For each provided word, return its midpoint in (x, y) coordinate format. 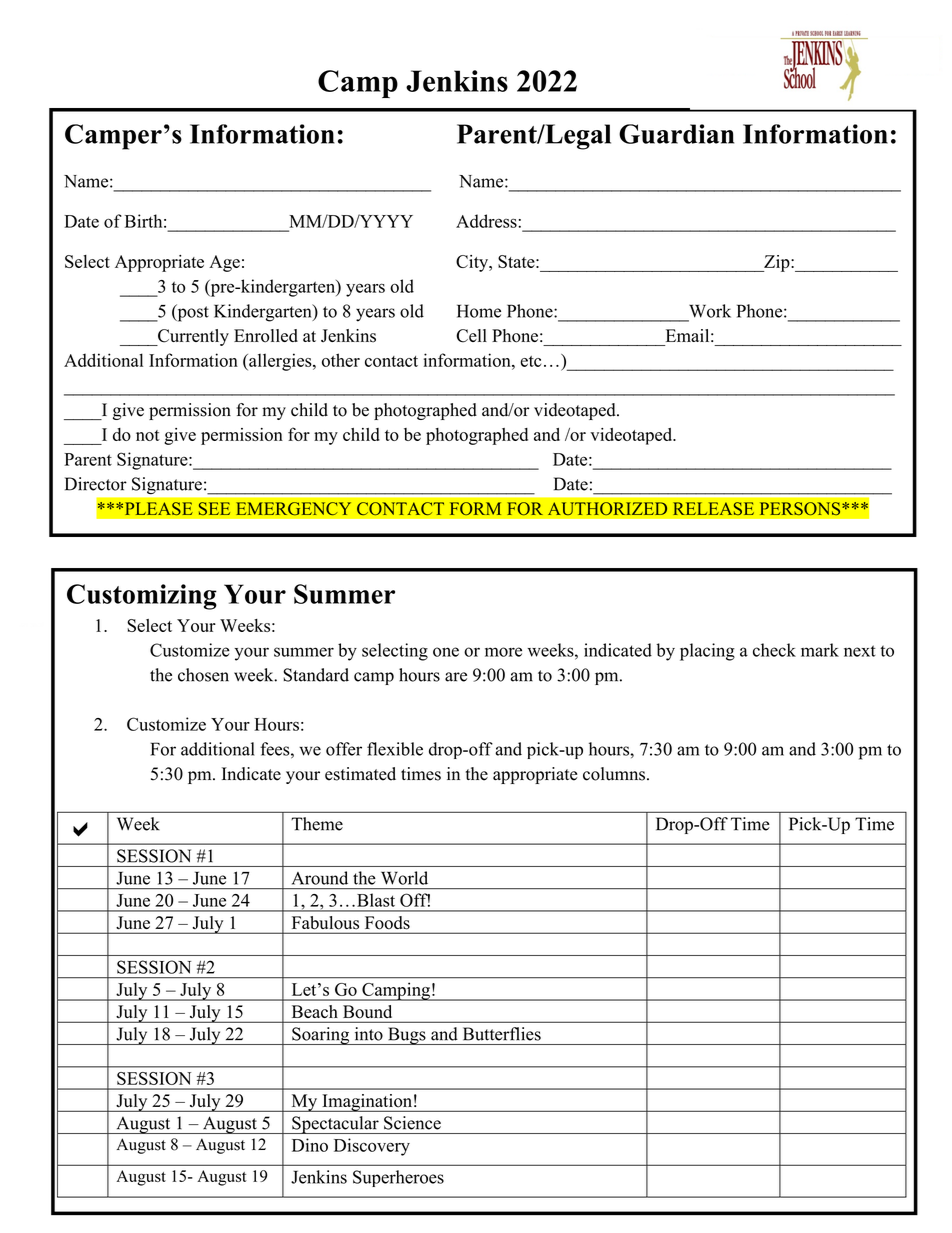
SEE (214, 508)
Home (479, 311)
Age (224, 263)
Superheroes (398, 1178)
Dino (310, 1145)
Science (412, 1123)
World (404, 878)
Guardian (676, 134)
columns (614, 774)
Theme (317, 824)
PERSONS (801, 509)
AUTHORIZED (607, 509)
